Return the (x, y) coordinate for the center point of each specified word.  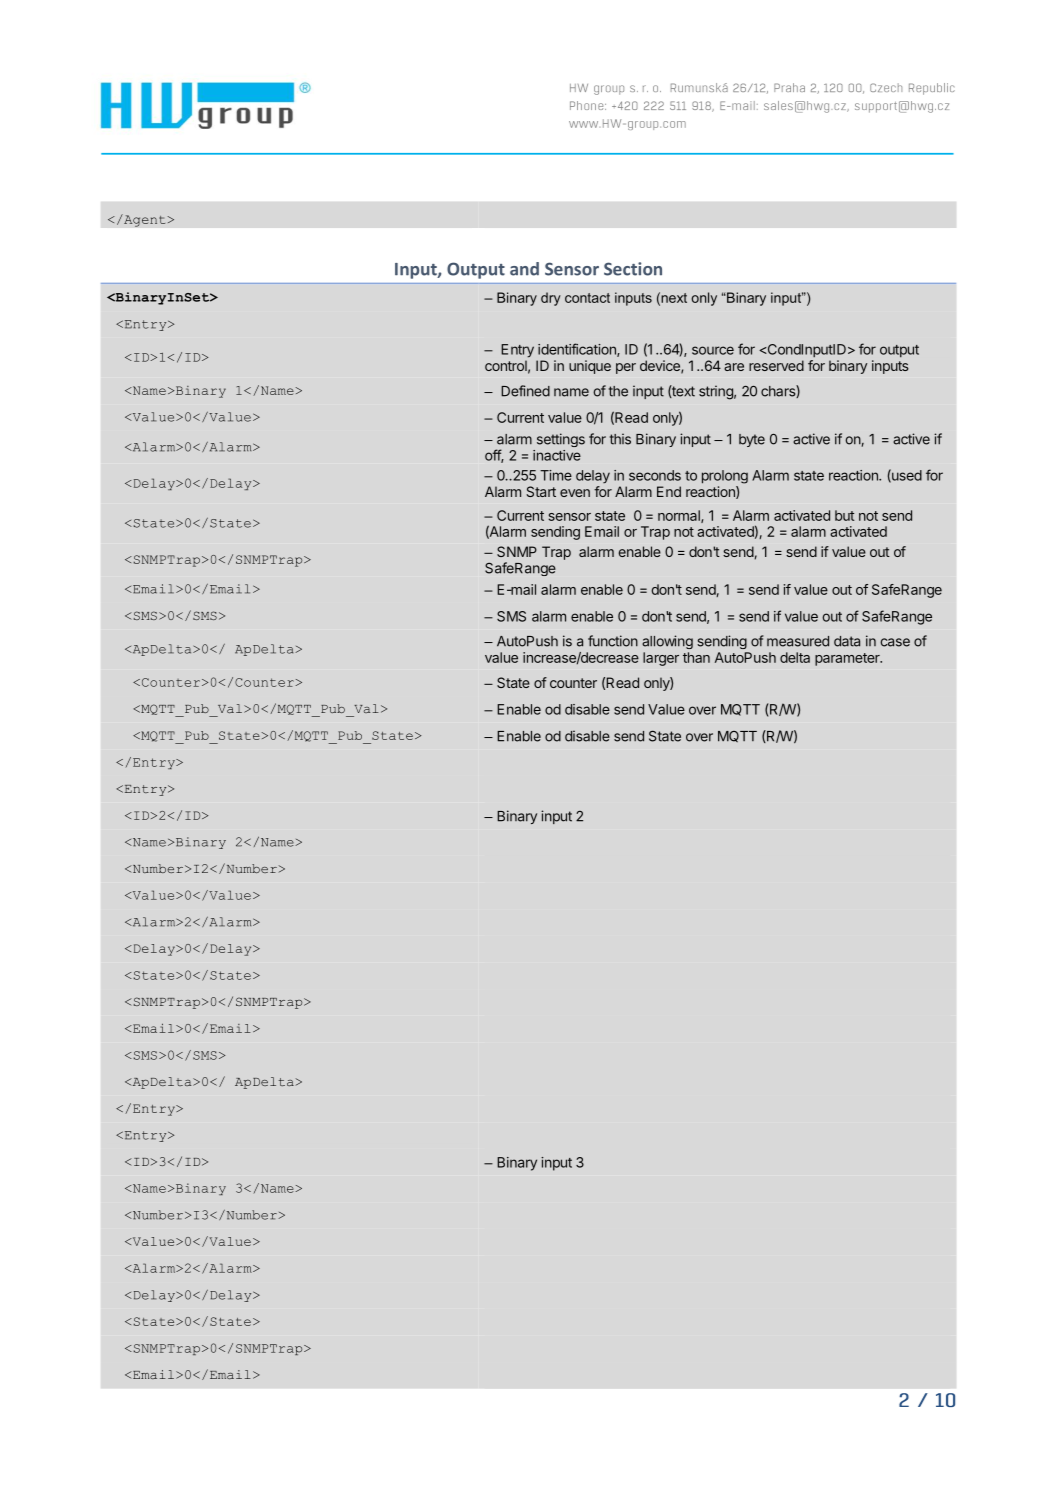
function (613, 641)
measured (798, 641)
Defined (525, 391)
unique (590, 367)
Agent (145, 220)
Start (541, 491)
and (524, 269)
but (845, 515)
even (575, 493)
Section (633, 269)
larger (661, 659)
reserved (776, 365)
